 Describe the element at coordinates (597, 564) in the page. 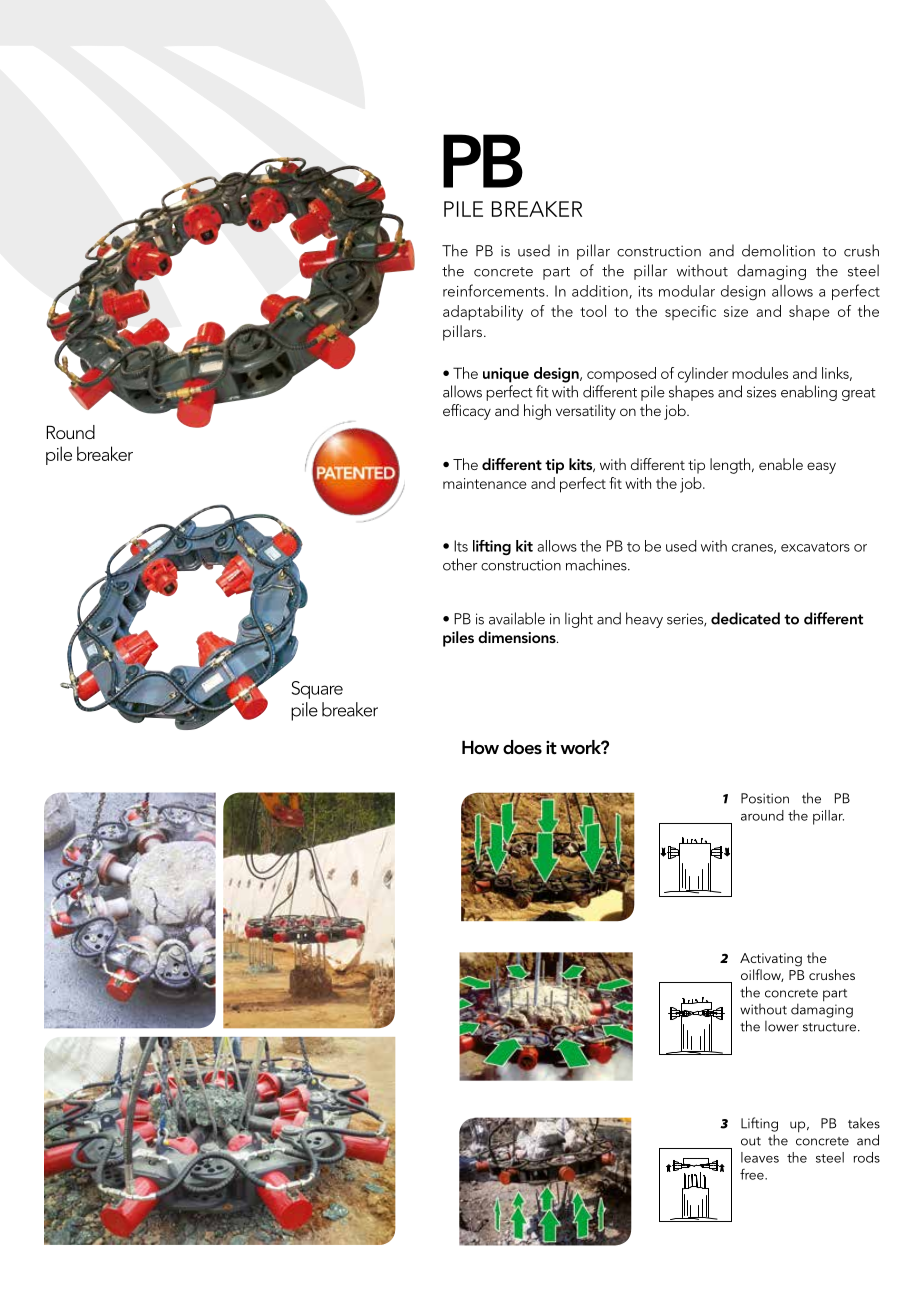

I see `machines` at that location.
